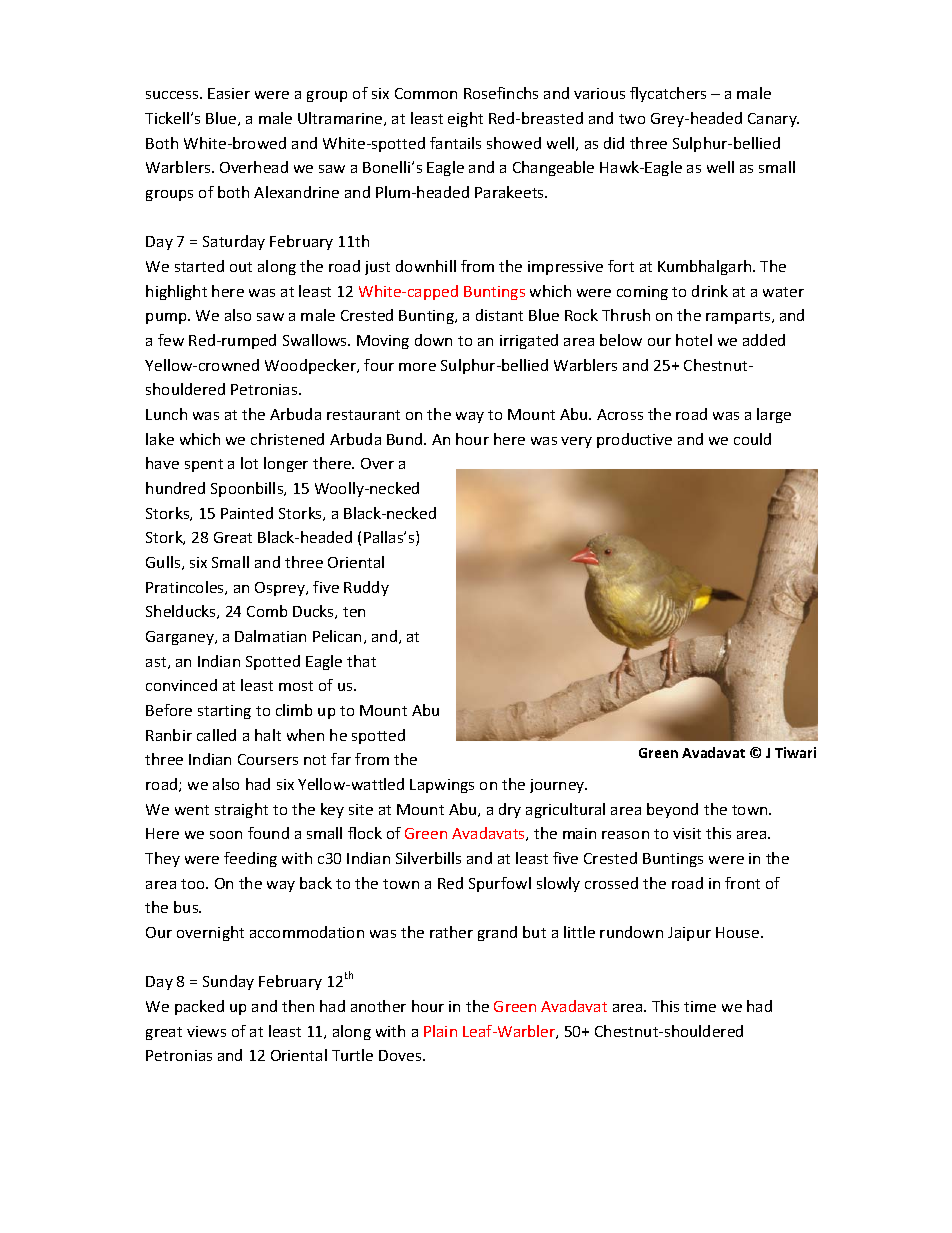 The height and width of the screenshot is (1233, 952). I want to click on Canary, so click(773, 120).
